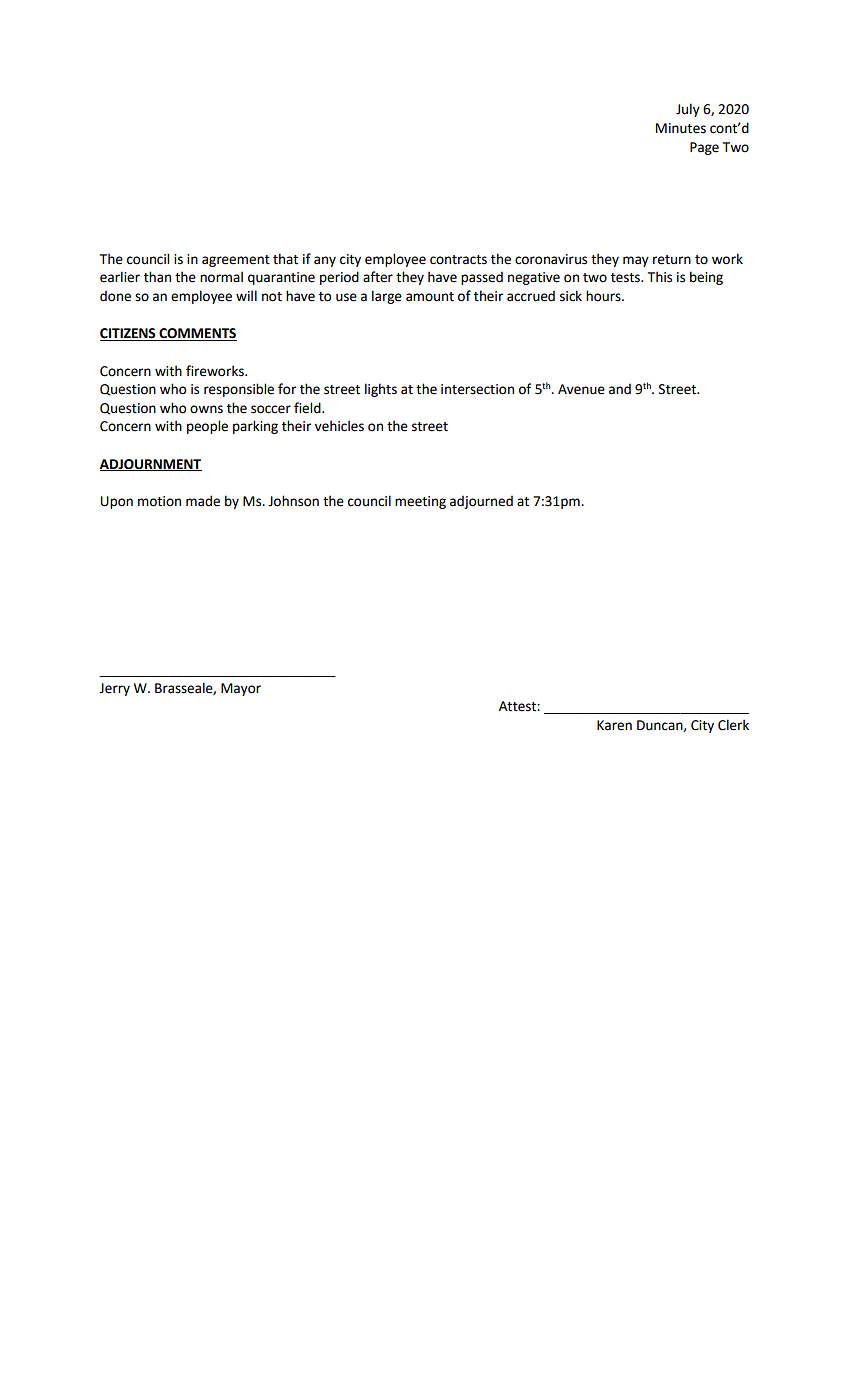  Describe the element at coordinates (206, 409) in the page. I see `owns` at that location.
